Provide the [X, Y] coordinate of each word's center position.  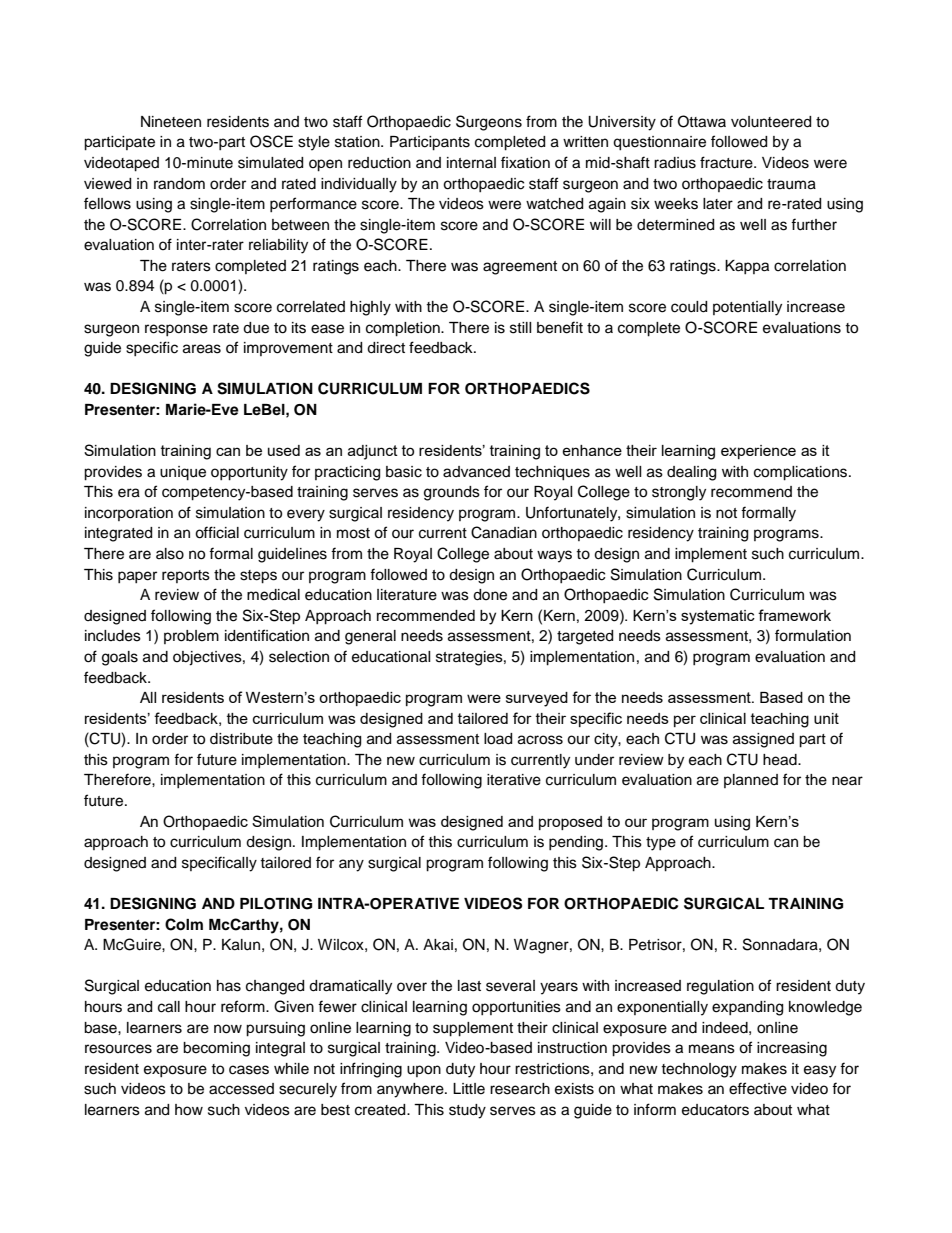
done [490, 595]
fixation [525, 162]
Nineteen [171, 122]
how [189, 1110]
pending [577, 843]
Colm [184, 924]
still [521, 328]
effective [758, 1088]
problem [191, 637]
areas [202, 349]
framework [794, 615]
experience [758, 452]
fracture [727, 162]
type [661, 844]
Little [469, 1089]
